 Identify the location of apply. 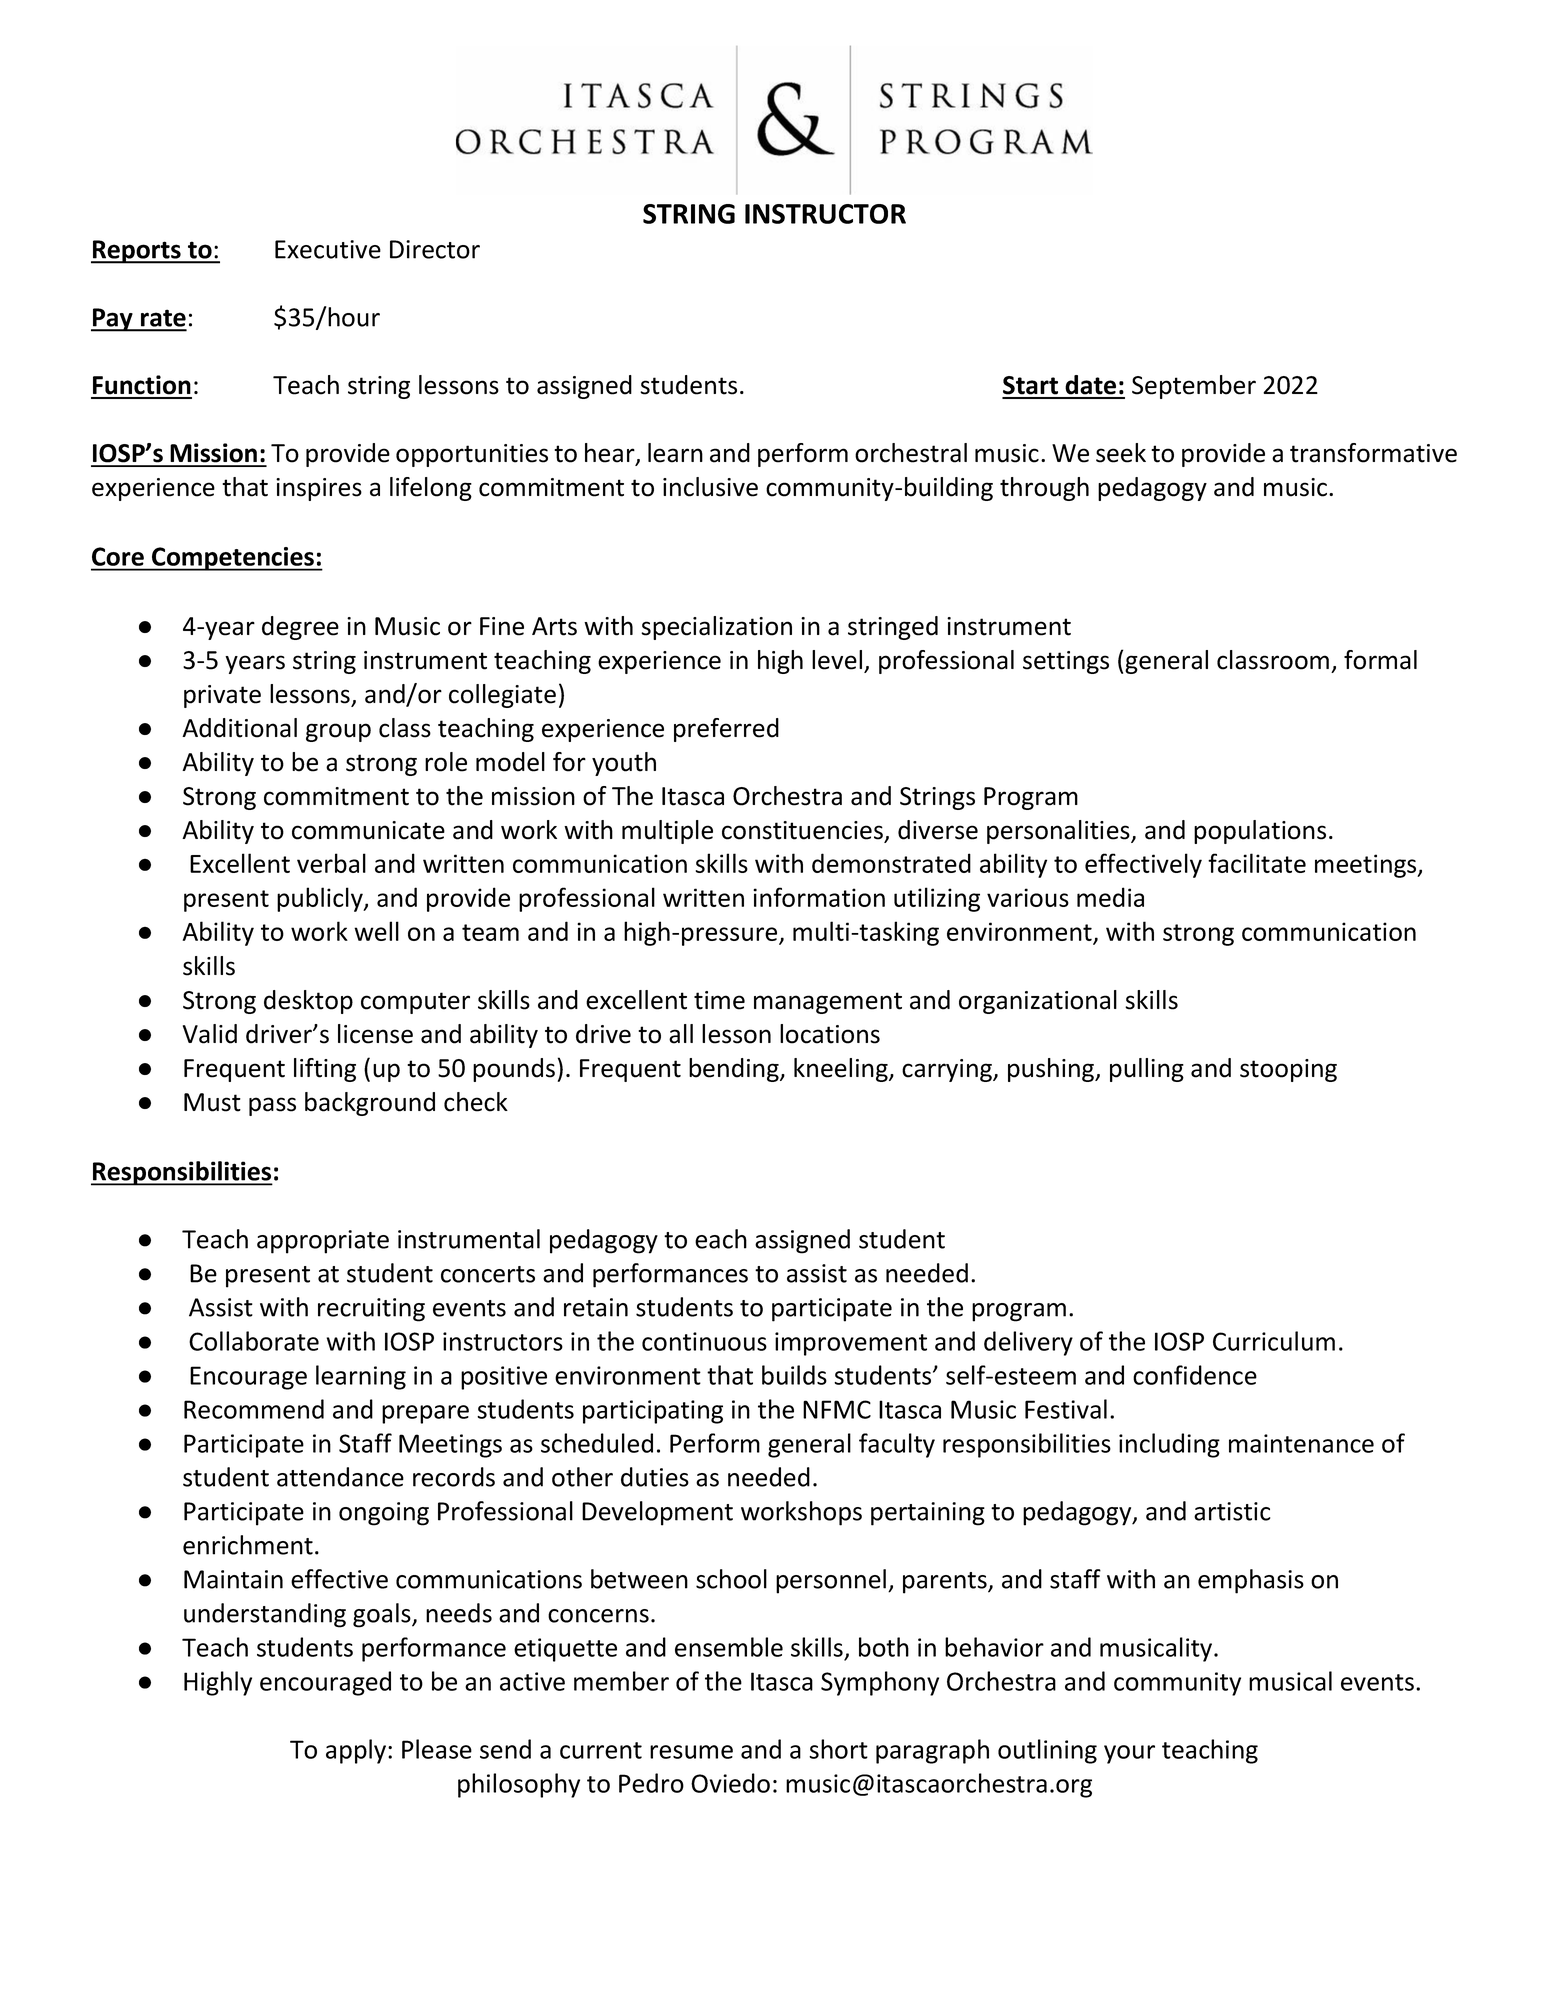
(357, 1751).
